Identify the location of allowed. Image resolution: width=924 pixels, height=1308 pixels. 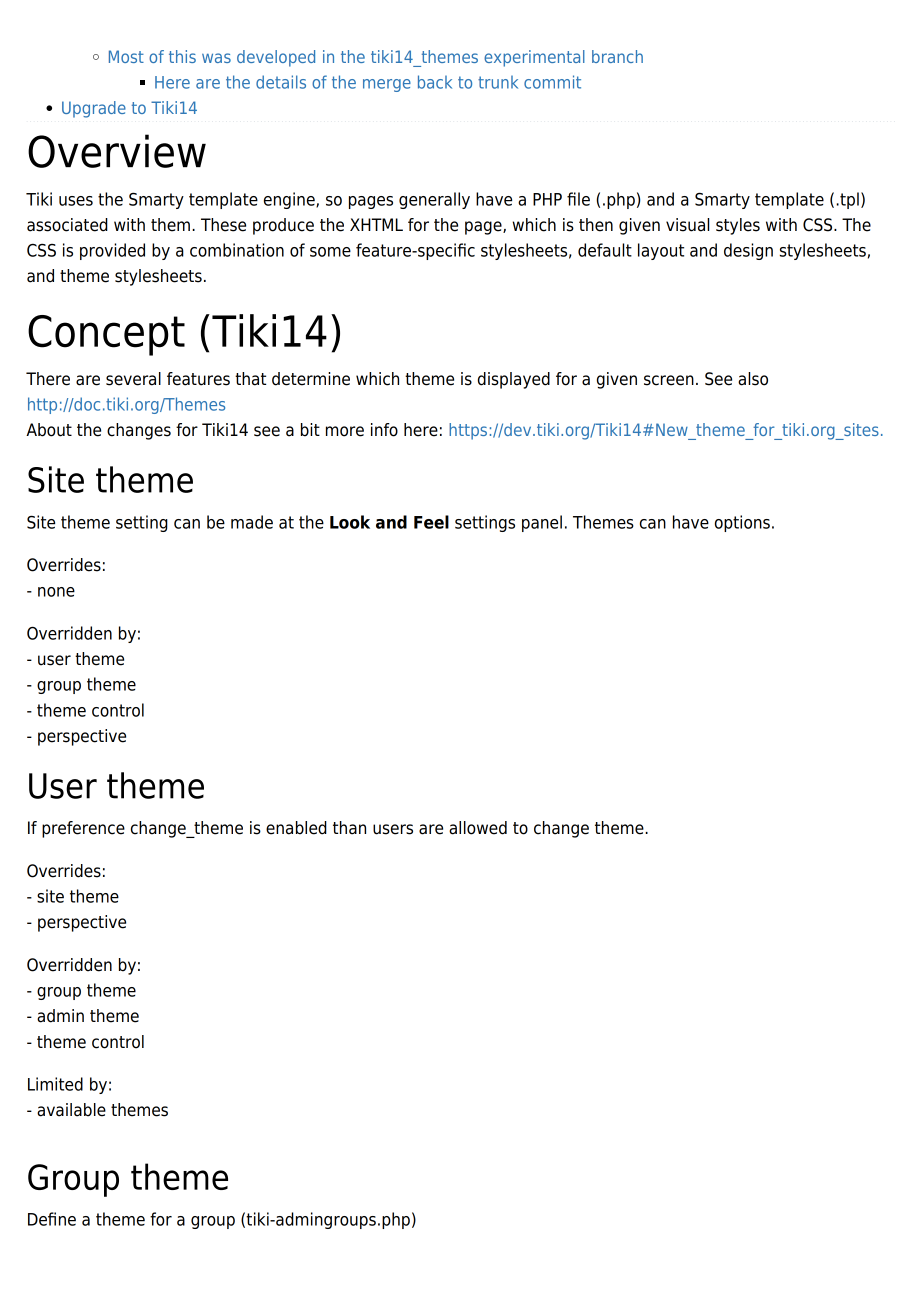
(478, 828).
